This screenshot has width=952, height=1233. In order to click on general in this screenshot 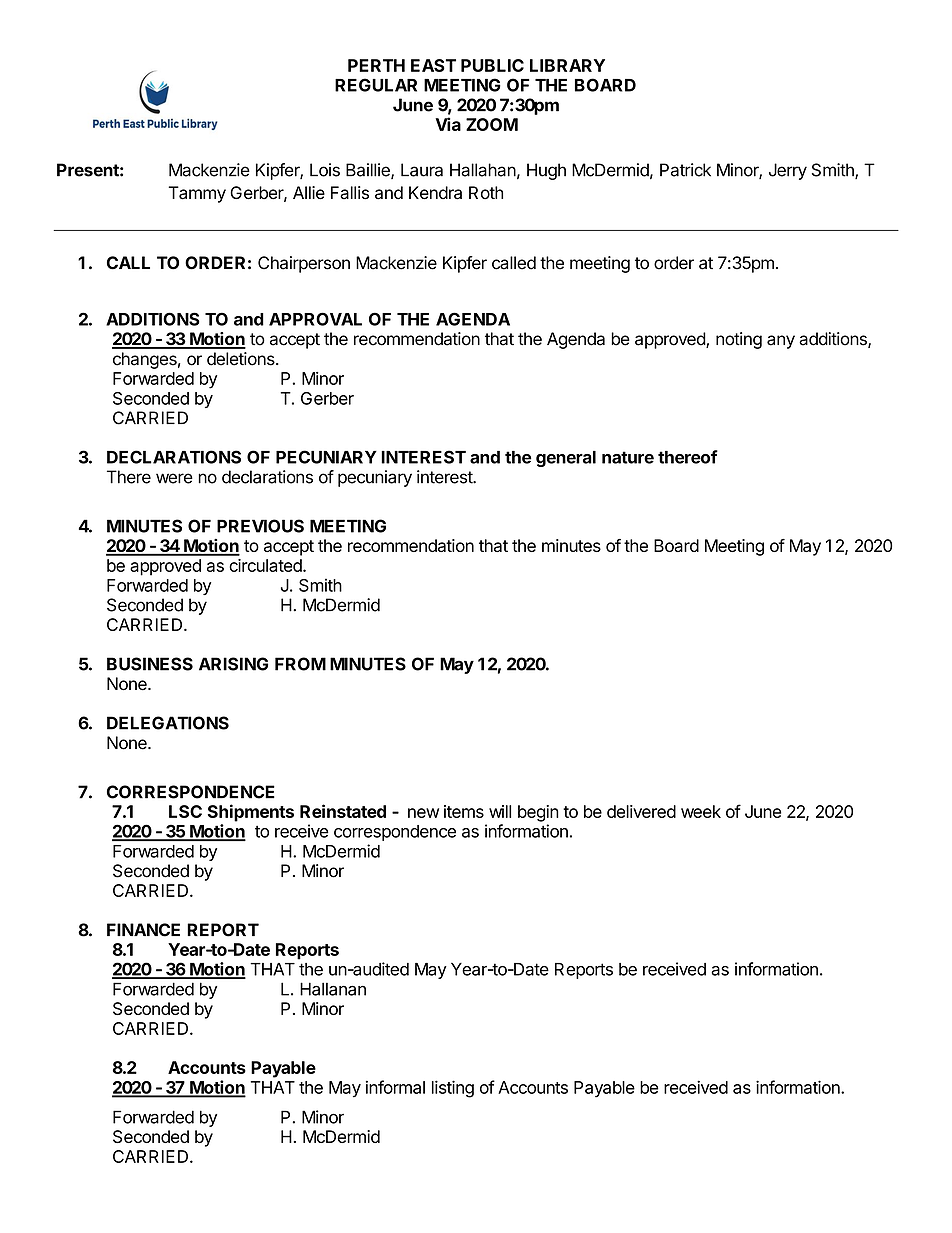, I will do `click(566, 459)`.
